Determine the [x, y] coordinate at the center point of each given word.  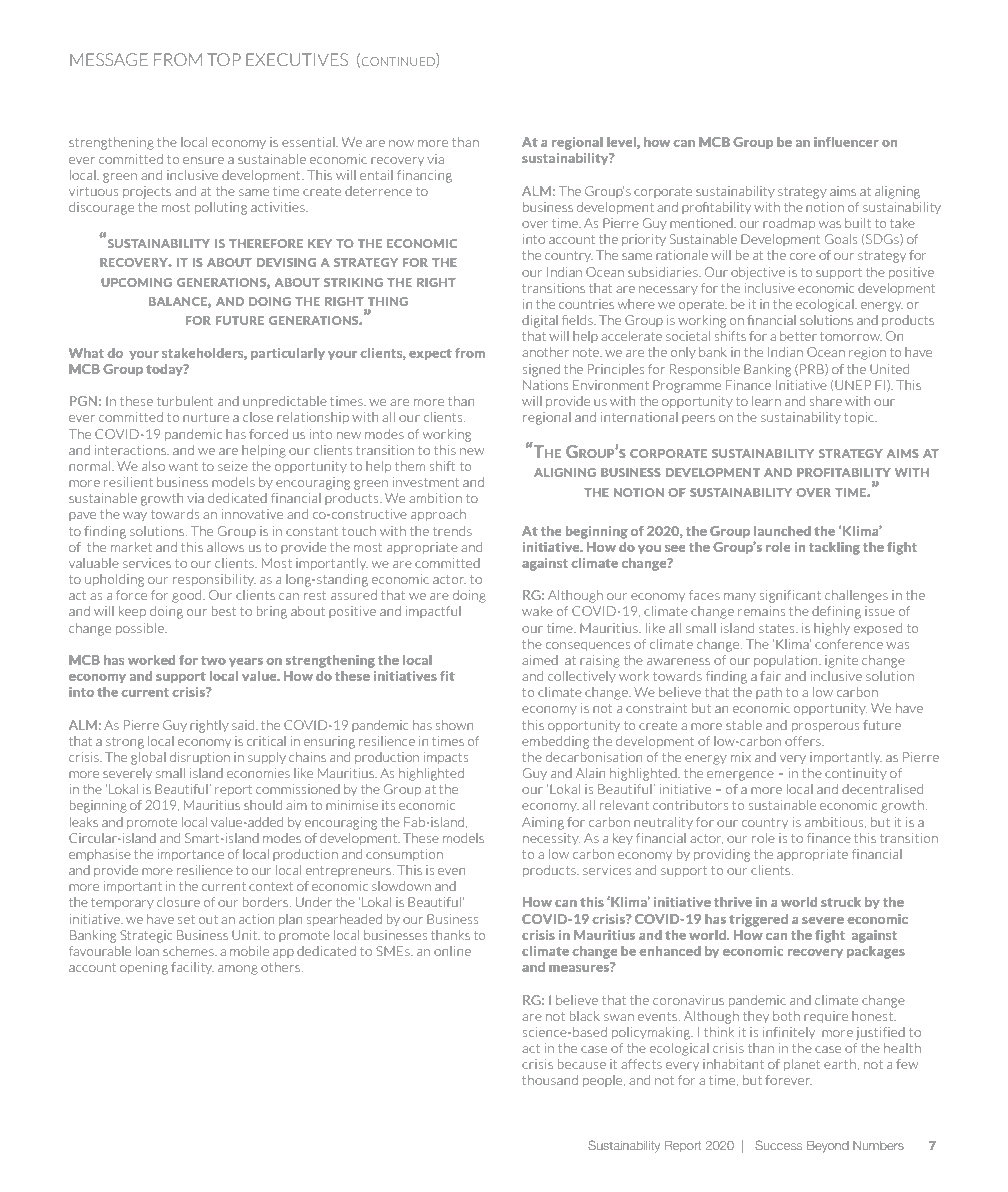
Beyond [828, 1147]
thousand [550, 1080]
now [401, 143]
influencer [846, 142]
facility [192, 968]
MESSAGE [109, 59]
